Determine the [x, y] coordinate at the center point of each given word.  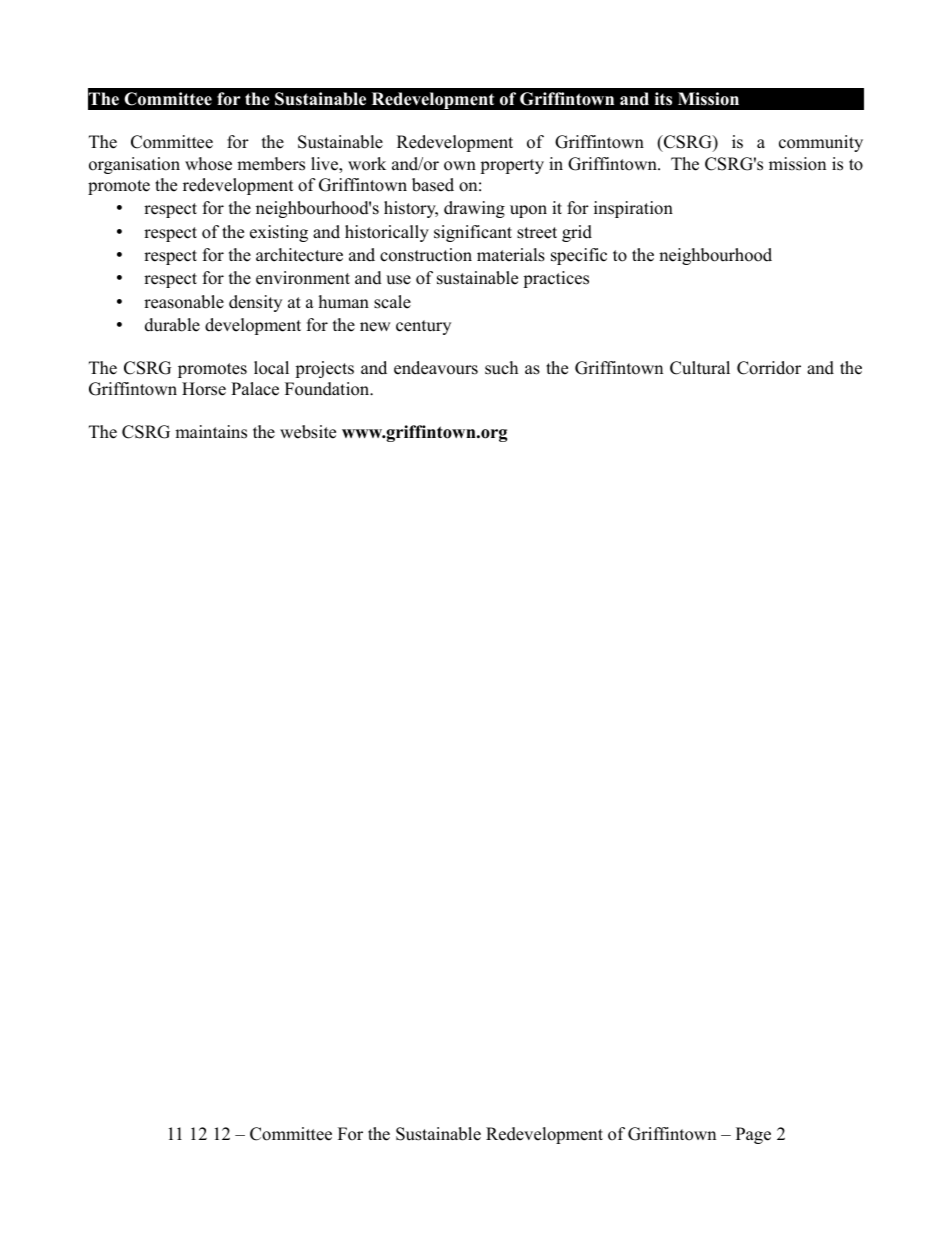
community [821, 143]
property [512, 166]
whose [208, 164]
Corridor [769, 368]
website [308, 432]
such [501, 368]
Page [753, 1135]
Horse [204, 389]
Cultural [700, 368]
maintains [211, 432]
